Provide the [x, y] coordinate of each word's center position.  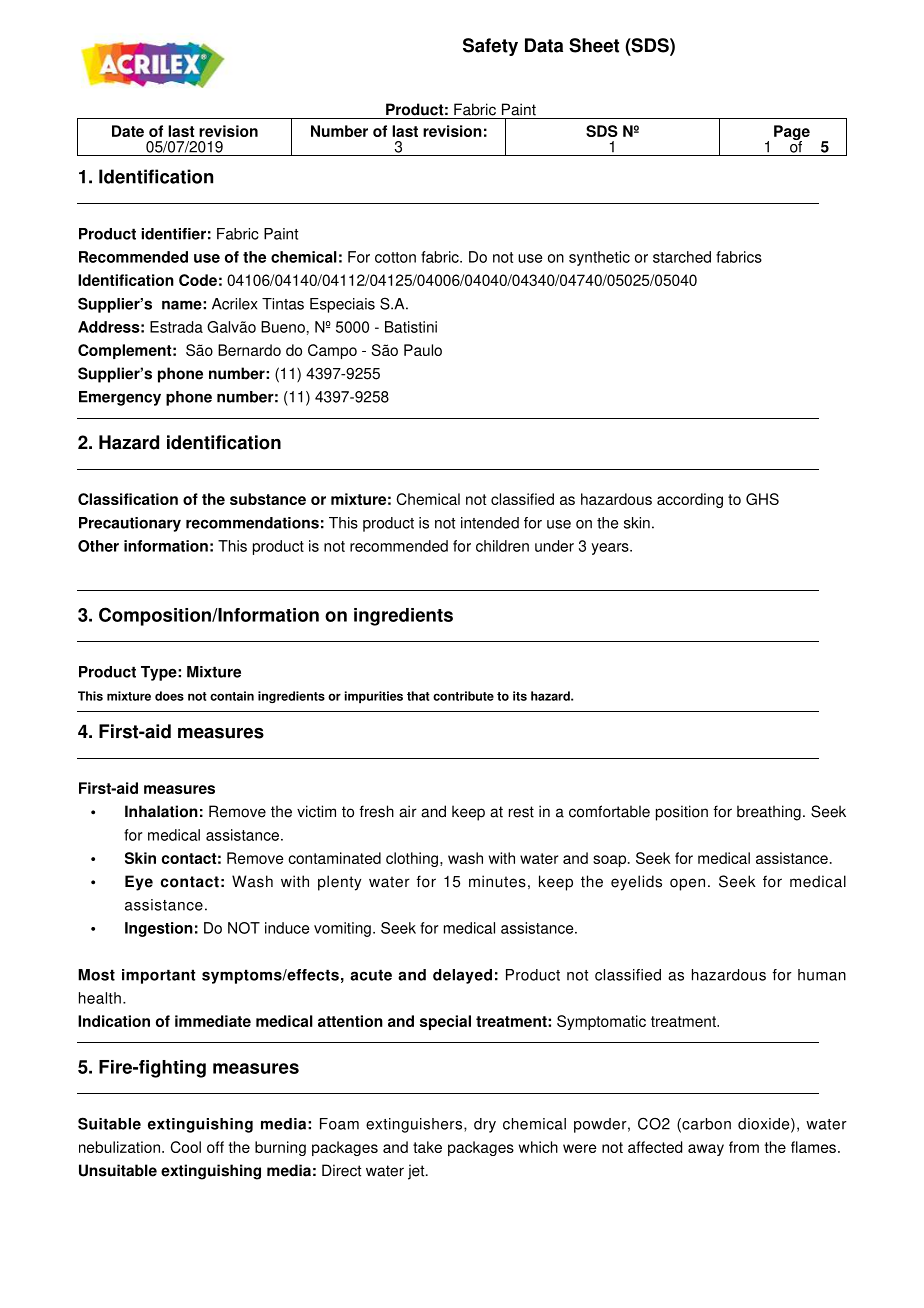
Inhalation [161, 811]
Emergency [120, 398]
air [408, 811]
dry [485, 1125]
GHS [762, 499]
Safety [490, 47]
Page [792, 134]
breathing [769, 813]
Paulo [423, 350]
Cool [185, 1147]
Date [128, 131]
